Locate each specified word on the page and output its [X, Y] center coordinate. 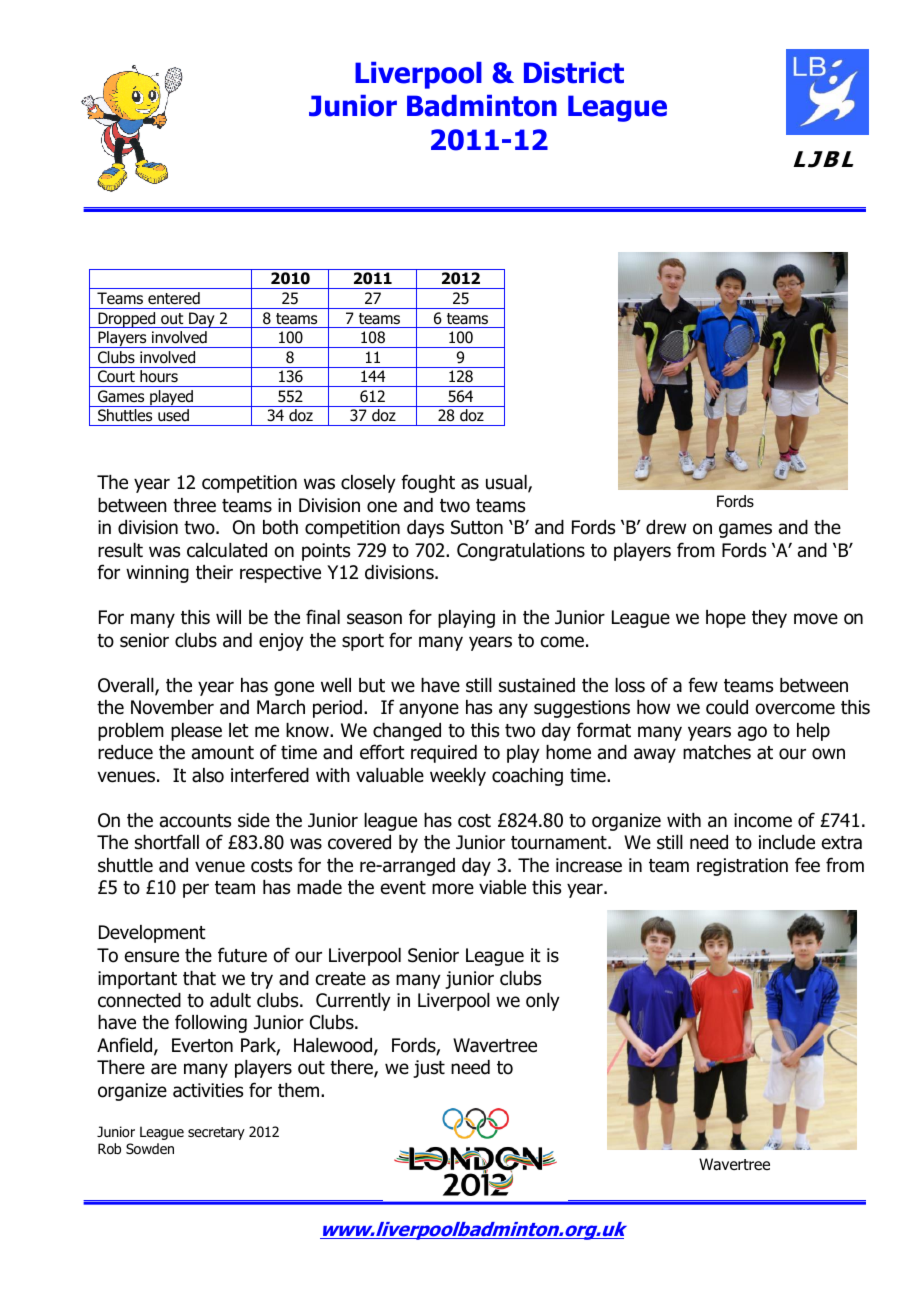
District [574, 73]
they [769, 619]
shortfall [167, 842]
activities [208, 1090]
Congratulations [521, 552]
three [194, 505]
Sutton [477, 527]
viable [502, 887]
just [429, 1069]
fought [428, 483]
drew [666, 527]
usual [507, 483]
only [543, 1002]
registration [742, 867]
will [228, 617]
